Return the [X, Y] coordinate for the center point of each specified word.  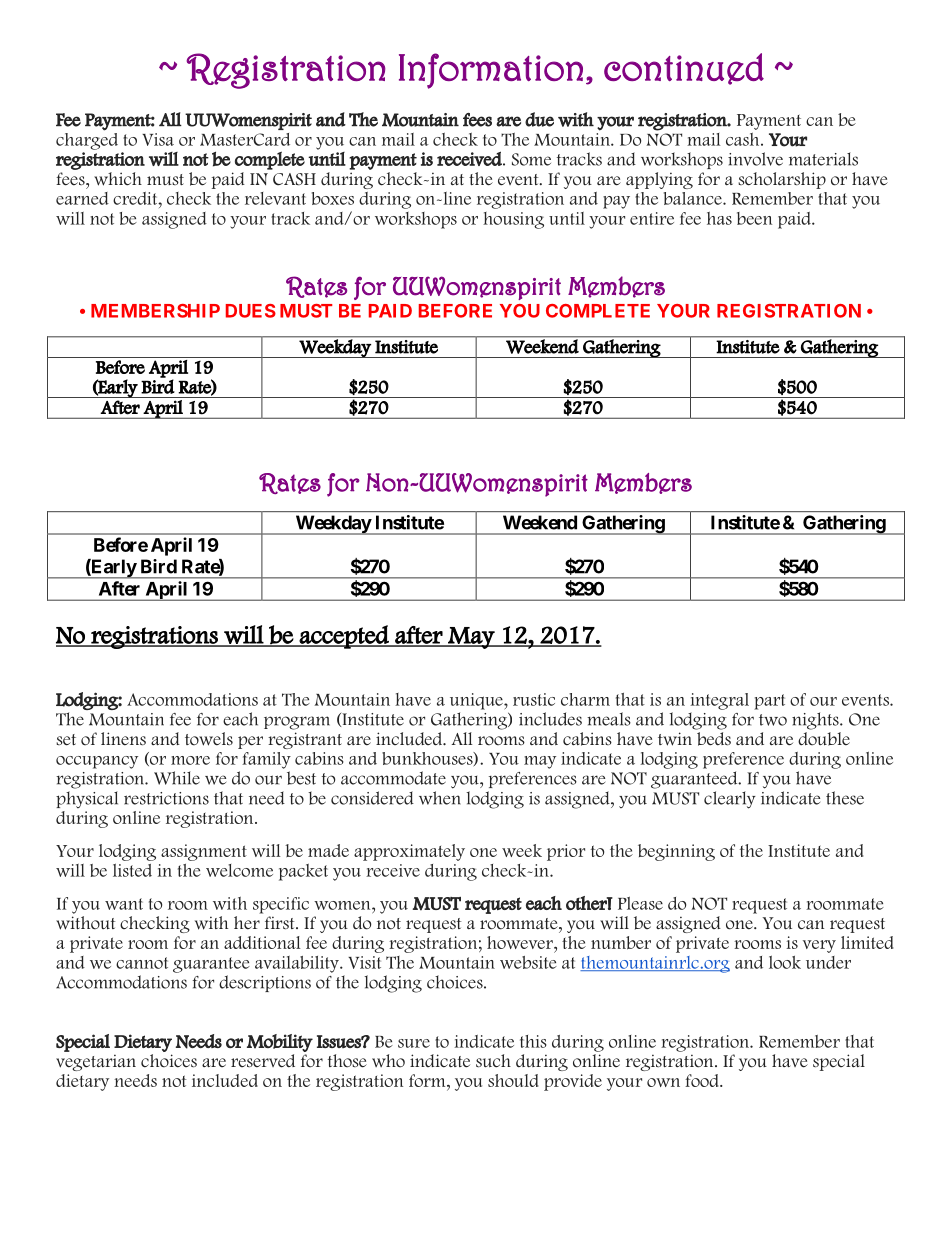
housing [513, 220]
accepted [344, 637]
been [754, 218]
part [769, 702]
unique [477, 701]
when [440, 798]
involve [755, 159]
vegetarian [96, 1062]
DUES [251, 311]
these [845, 798]
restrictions [166, 798]
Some [531, 159]
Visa [158, 139]
